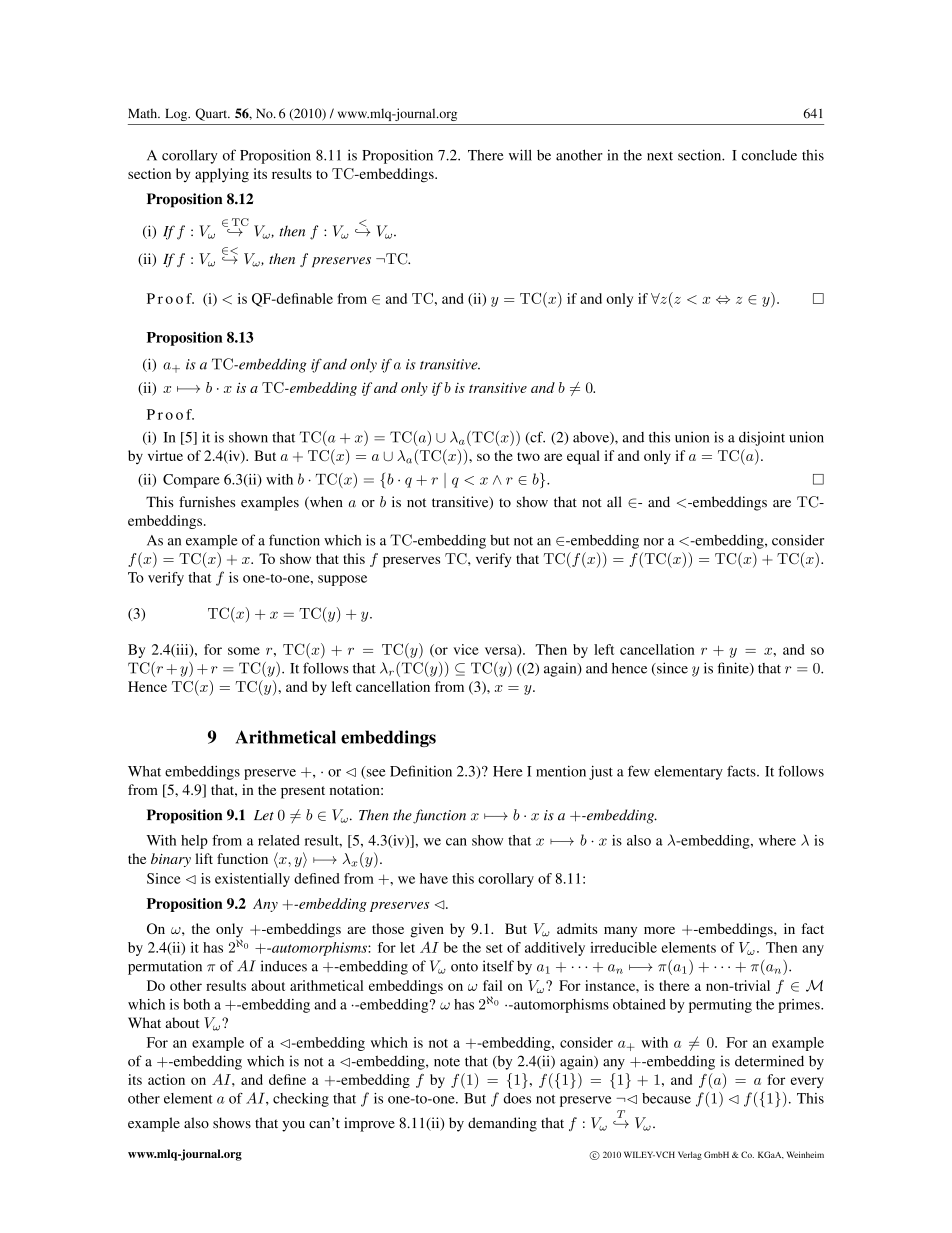  I want to click on will, so click(520, 155).
